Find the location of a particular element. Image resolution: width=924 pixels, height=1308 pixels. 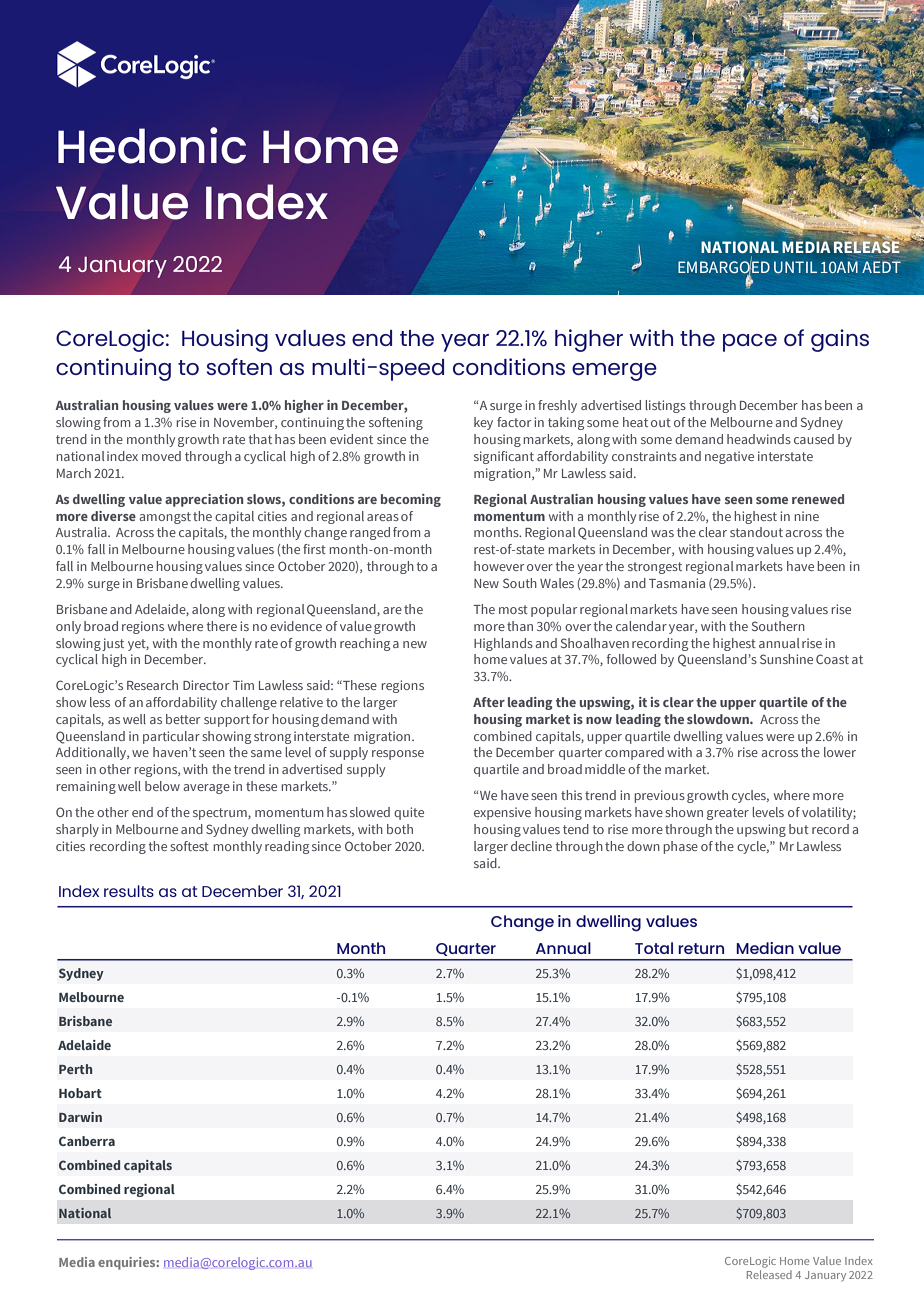

moved is located at coordinates (161, 456).
